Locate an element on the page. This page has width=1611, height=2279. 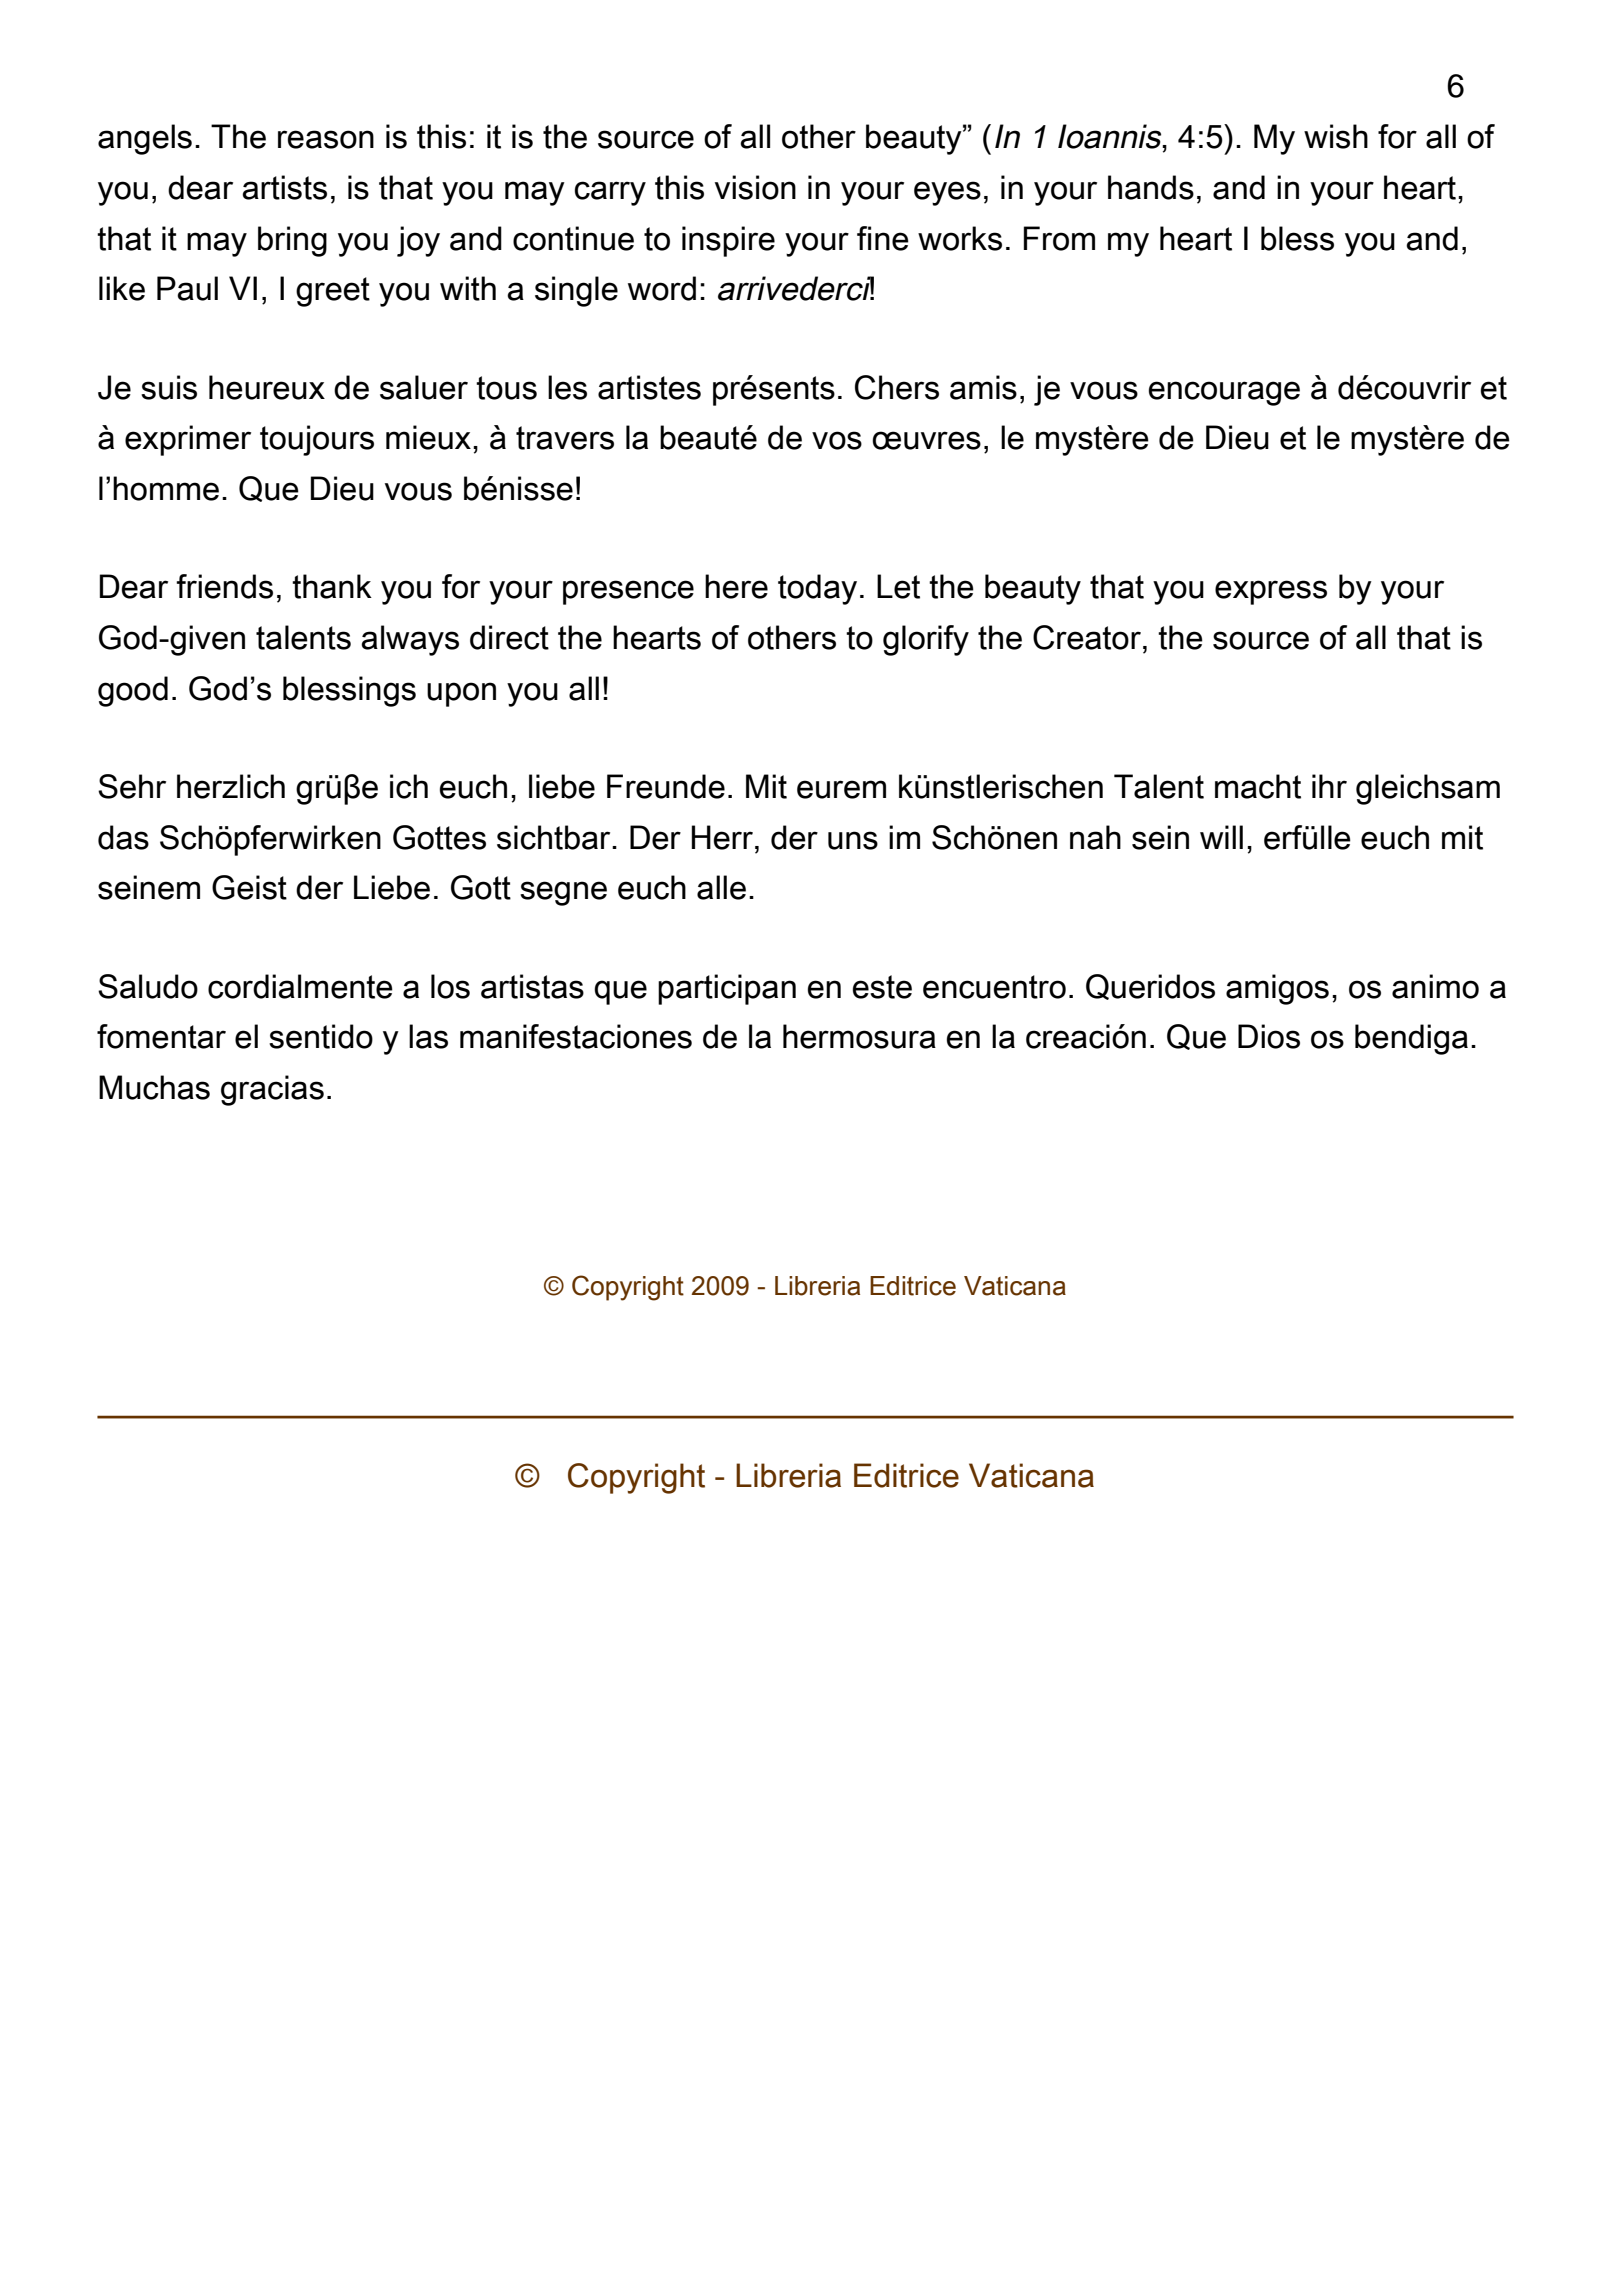
gracias is located at coordinates (272, 1090).
